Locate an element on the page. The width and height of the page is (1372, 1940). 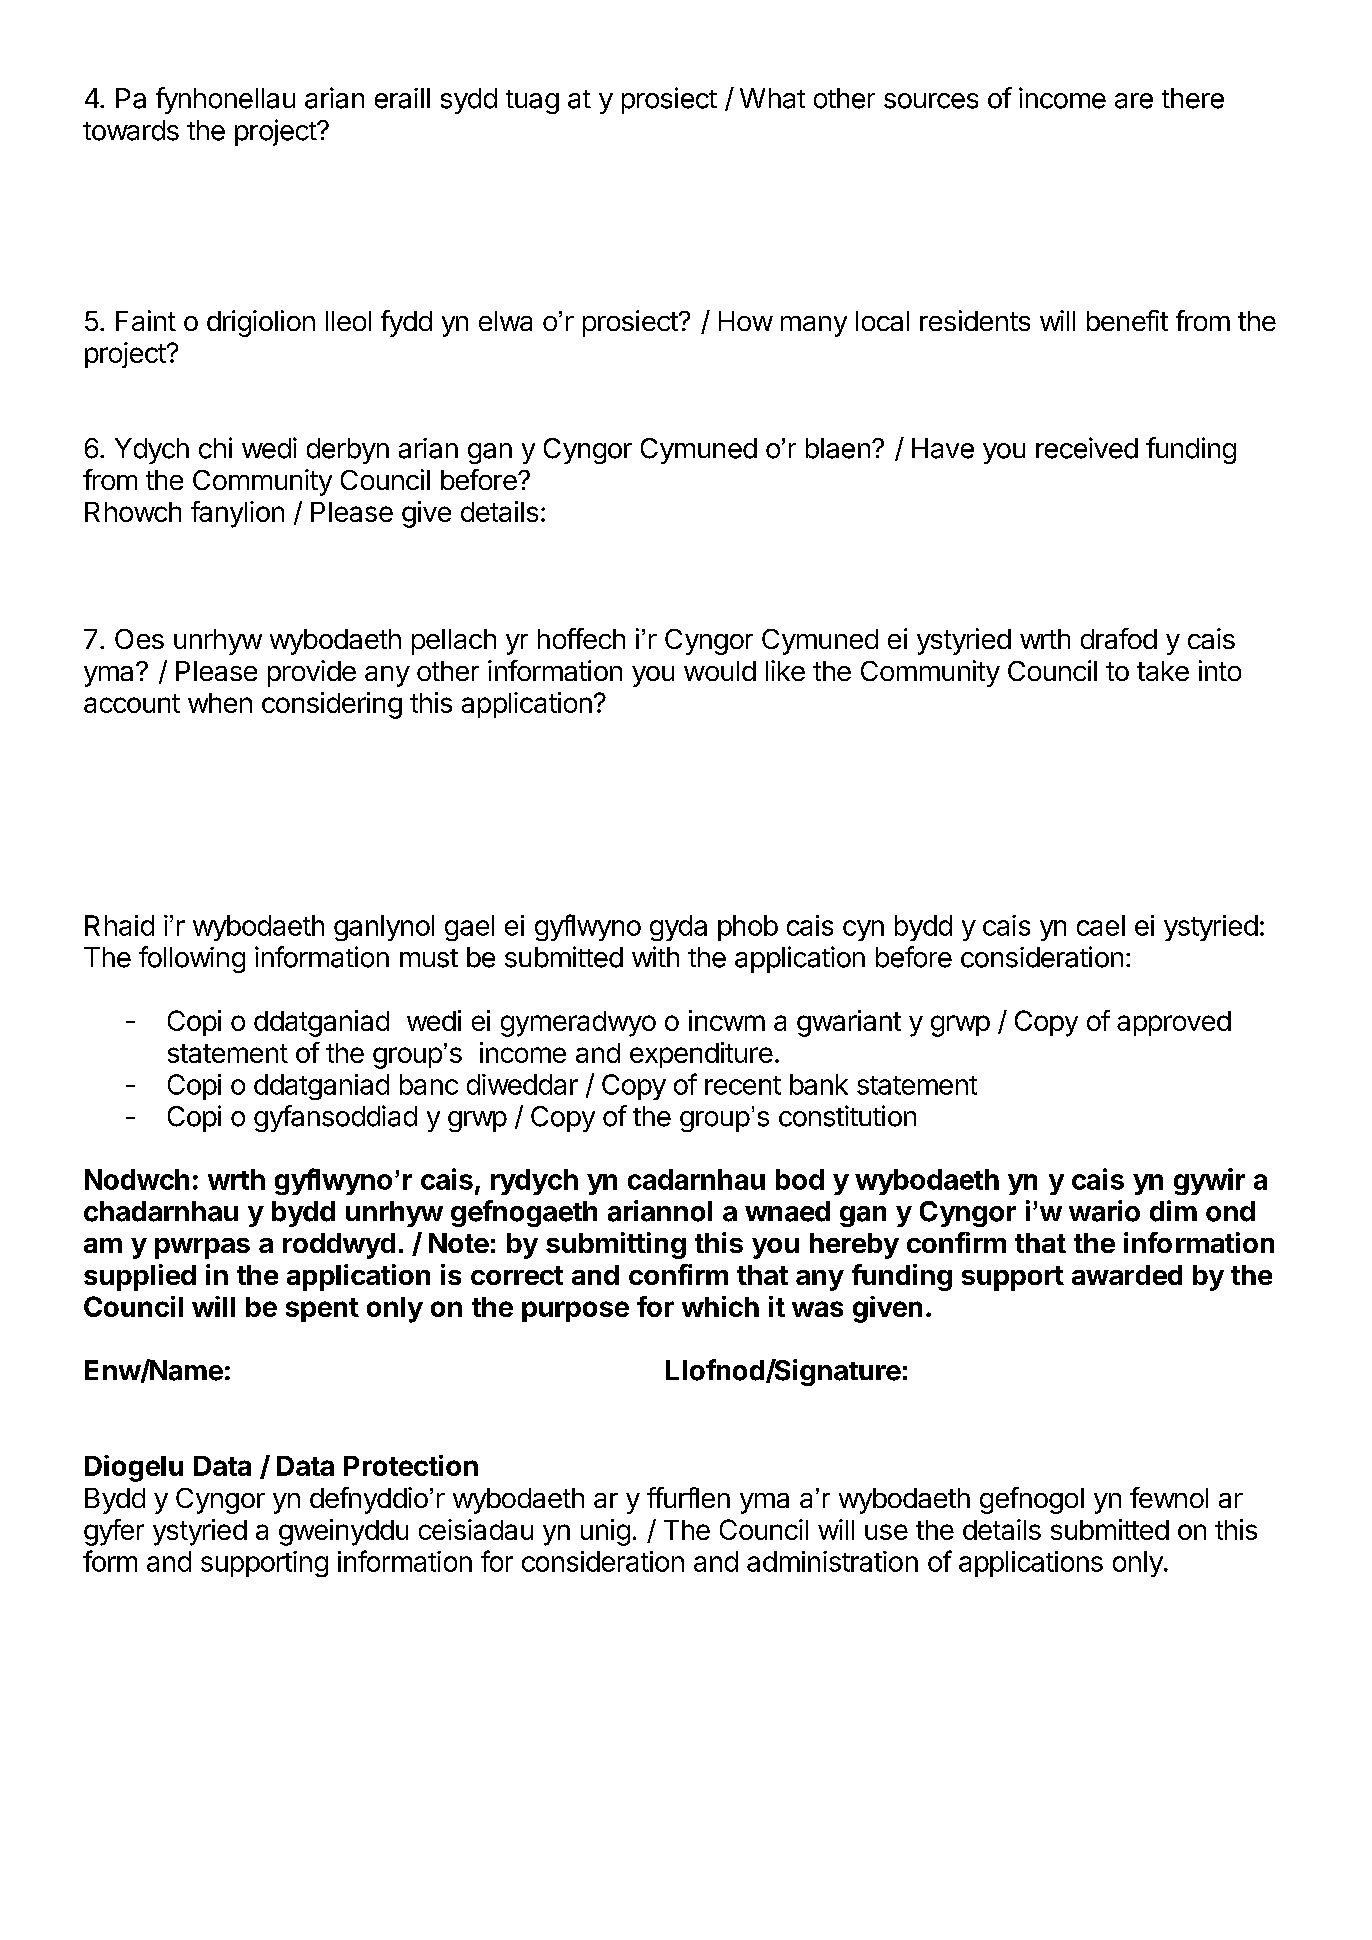
are is located at coordinates (1134, 101).
